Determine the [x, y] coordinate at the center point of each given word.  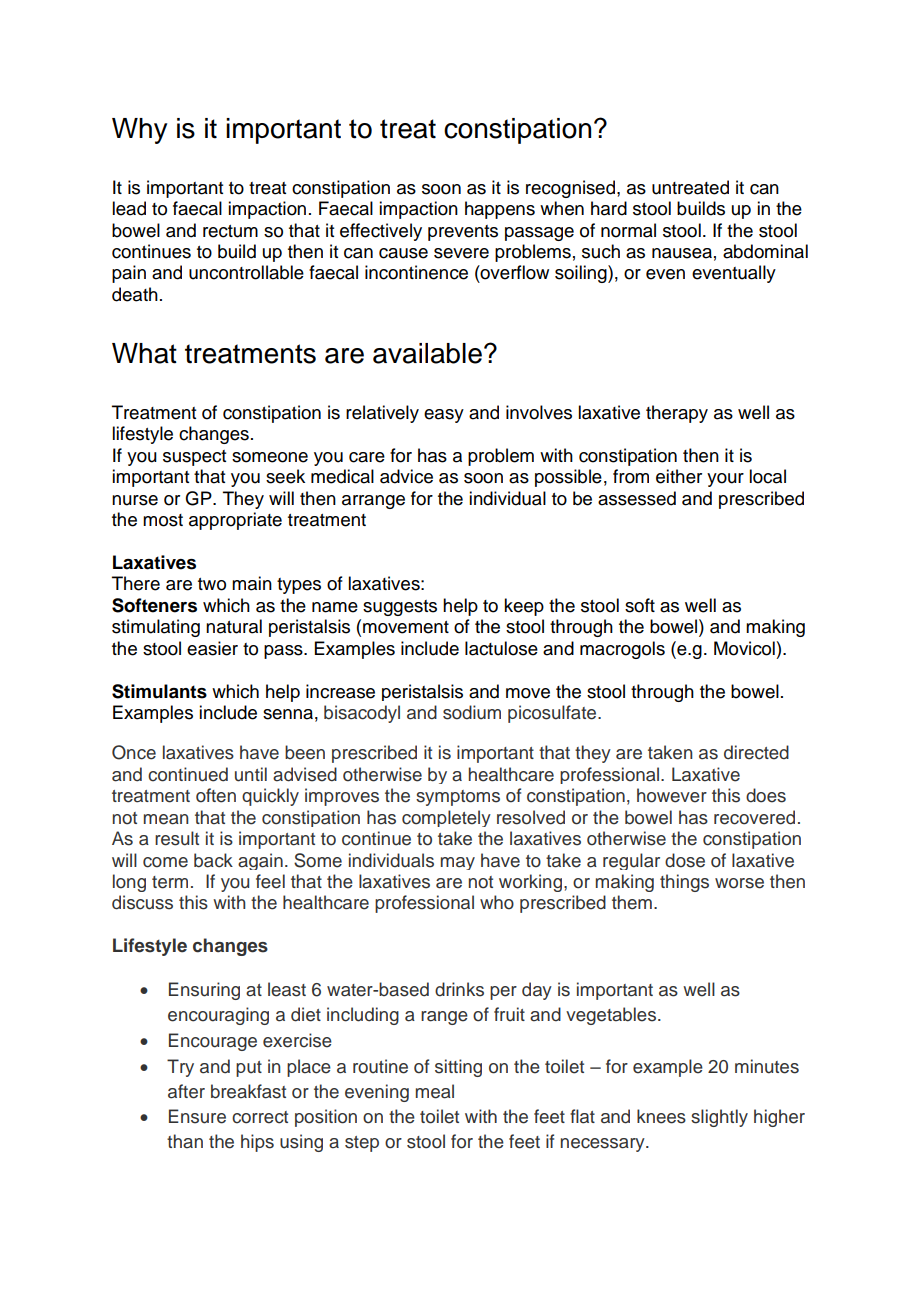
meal [435, 1091]
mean [166, 819]
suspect [194, 458]
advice [406, 476]
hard [609, 208]
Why [139, 131]
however [672, 795]
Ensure [197, 1116]
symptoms [458, 798]
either [679, 476]
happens [500, 210]
